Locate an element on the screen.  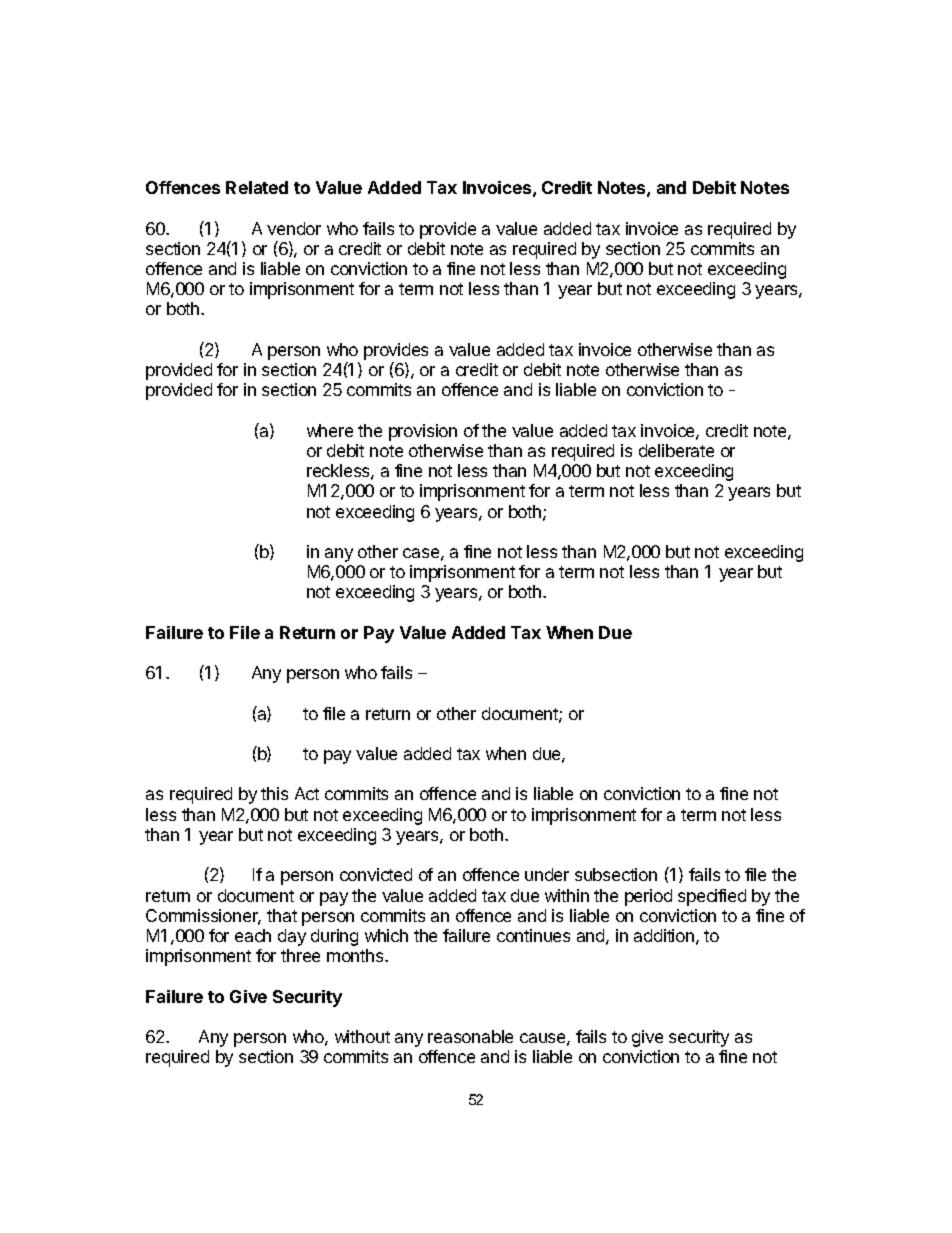
Related is located at coordinates (257, 187).
